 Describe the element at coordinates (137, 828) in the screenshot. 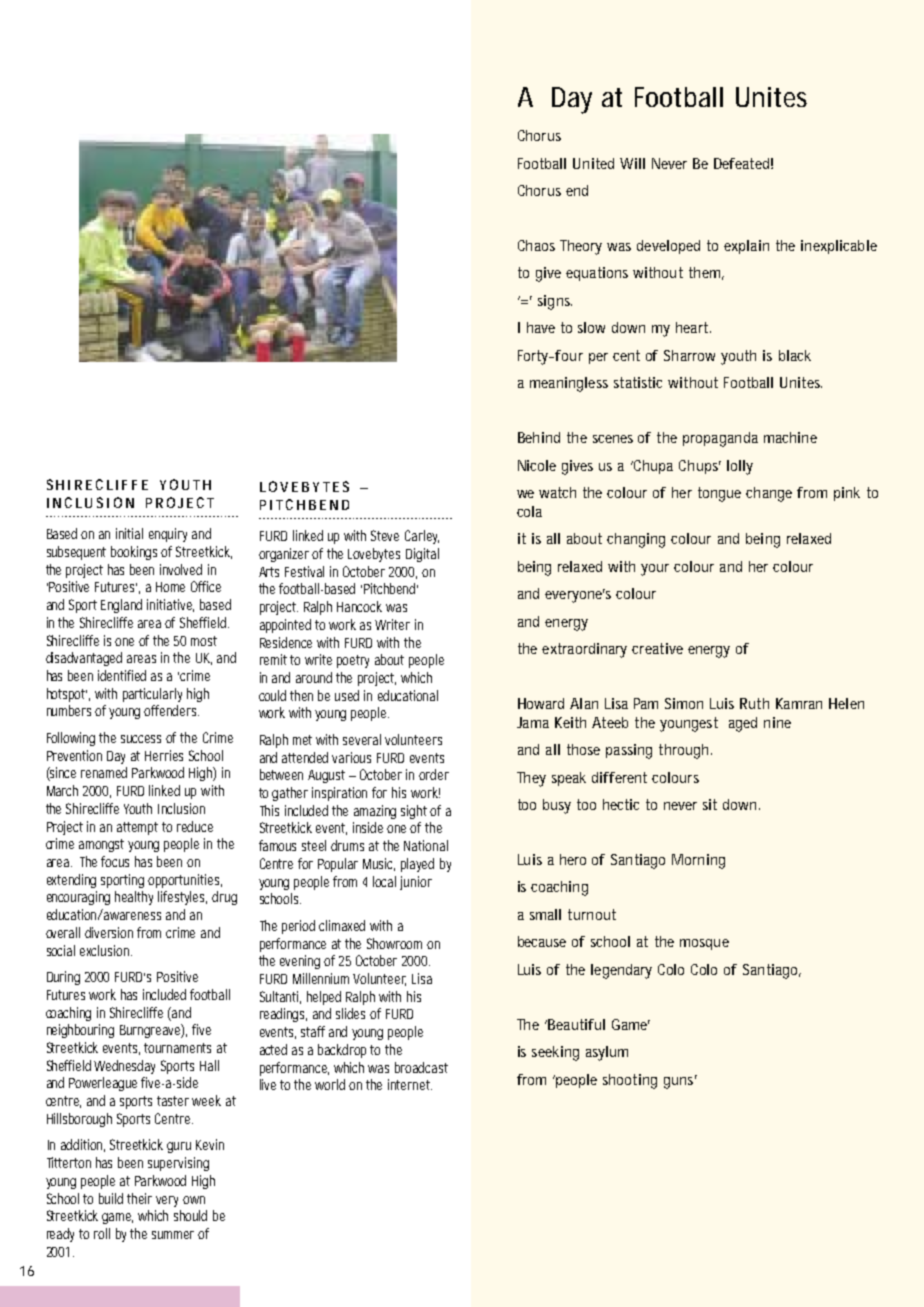

I see `attempt` at that location.
